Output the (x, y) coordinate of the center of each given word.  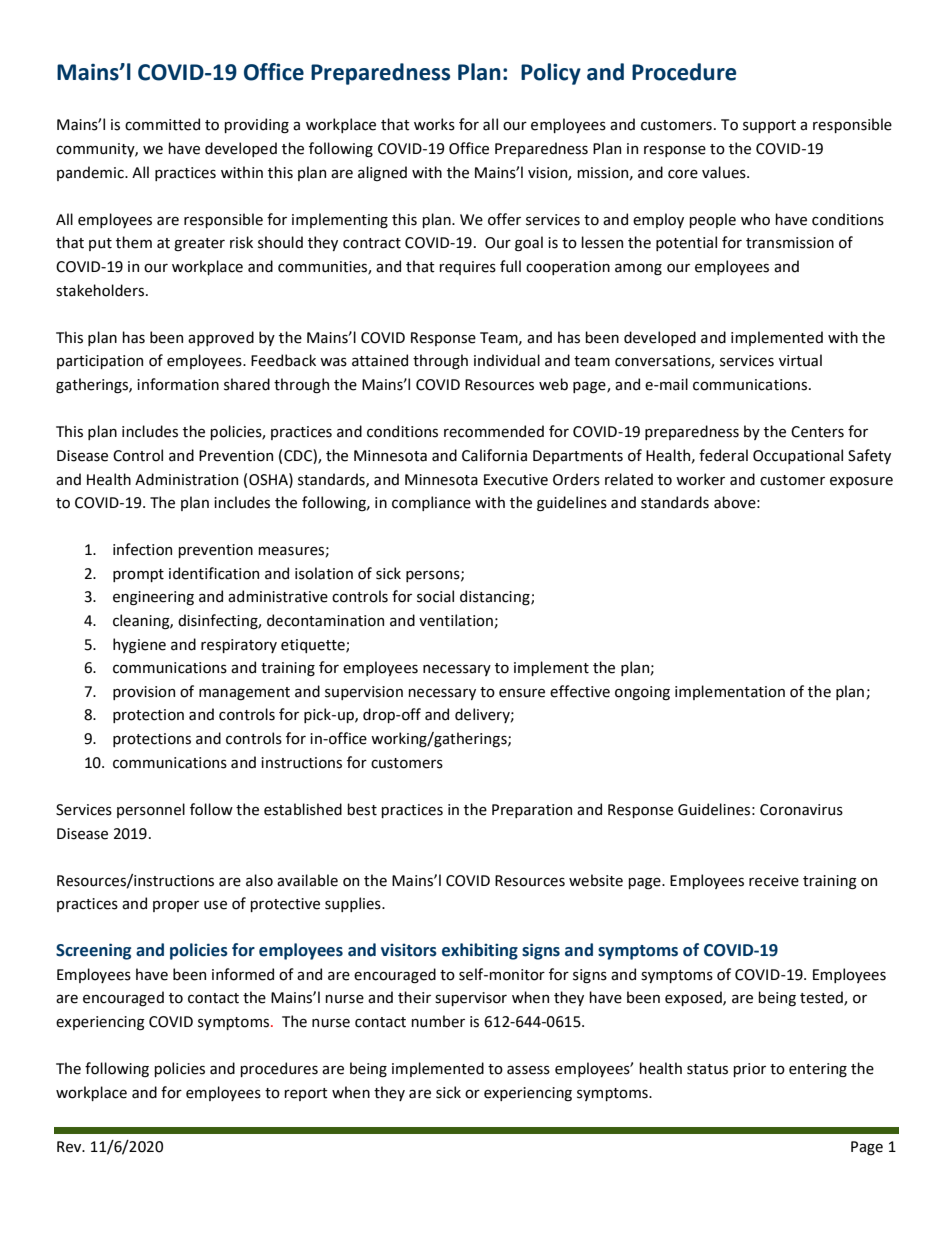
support (769, 126)
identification (214, 573)
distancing (496, 598)
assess (528, 1070)
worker (700, 479)
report (306, 1094)
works (434, 124)
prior (749, 1070)
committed (162, 124)
